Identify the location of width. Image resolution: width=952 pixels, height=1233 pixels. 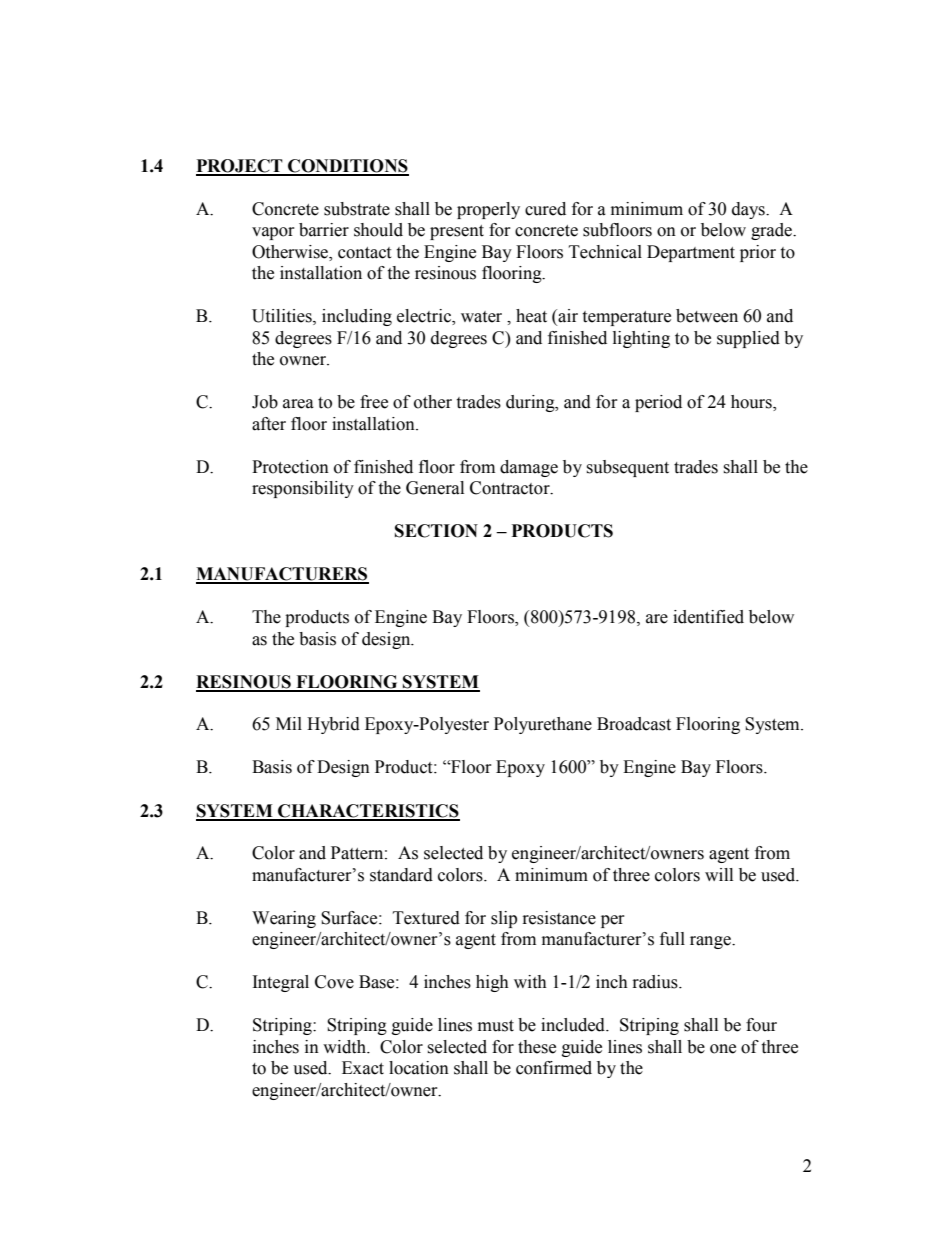
(345, 1047).
